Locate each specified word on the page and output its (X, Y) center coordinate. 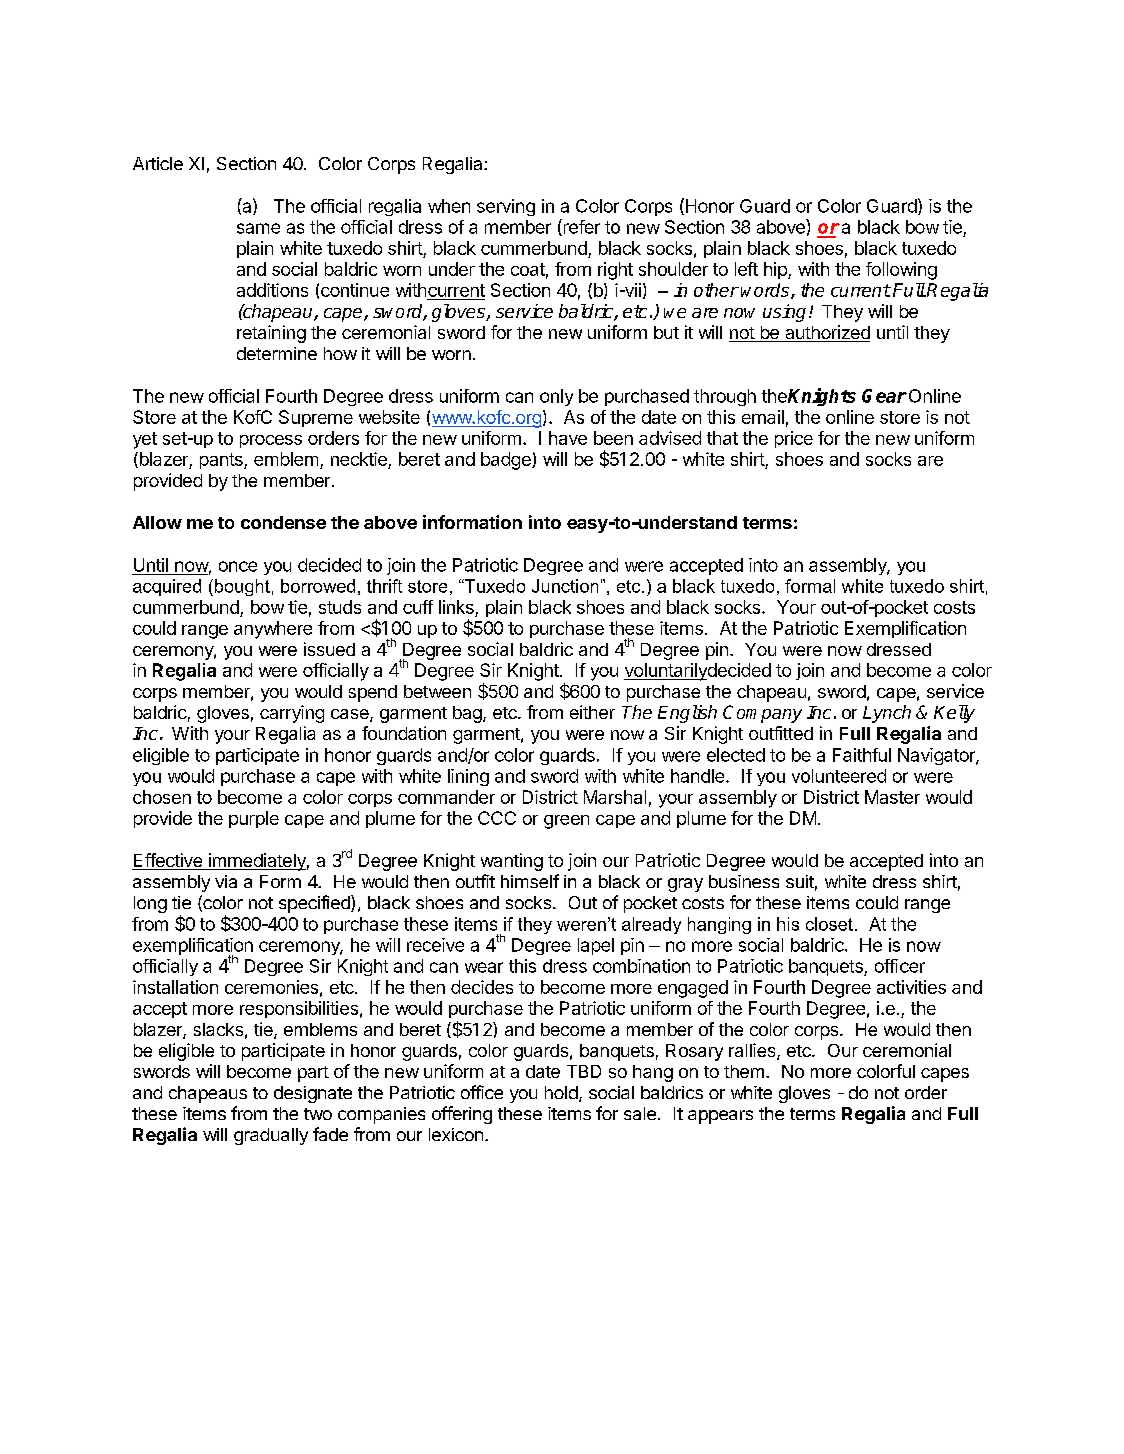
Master (892, 797)
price (794, 439)
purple (254, 819)
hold (561, 1092)
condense (283, 522)
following (901, 271)
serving (506, 207)
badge (507, 461)
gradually (271, 1136)
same (258, 228)
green (566, 822)
